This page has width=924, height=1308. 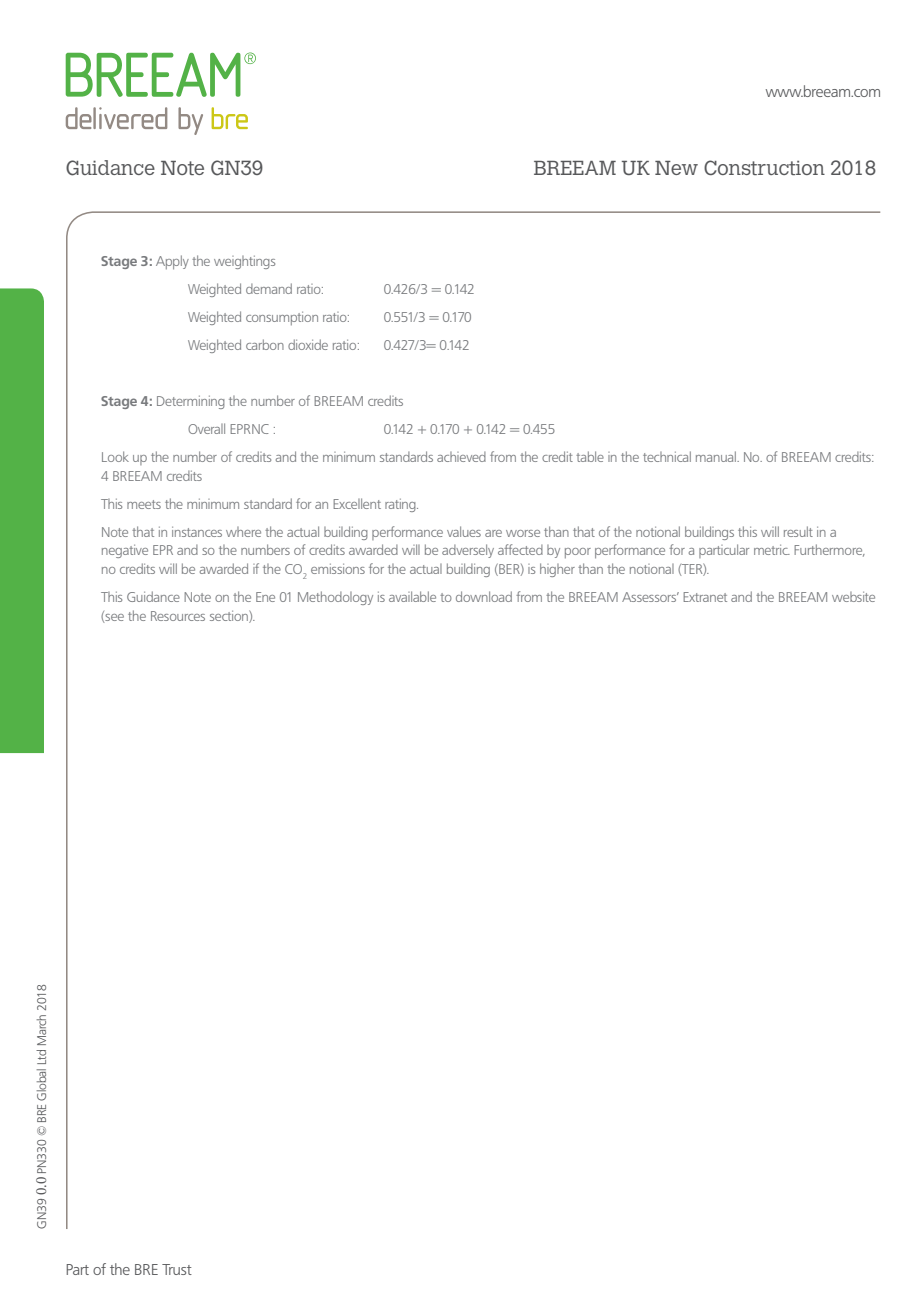 What do you see at coordinates (676, 168) in the page?
I see `New` at bounding box center [676, 168].
